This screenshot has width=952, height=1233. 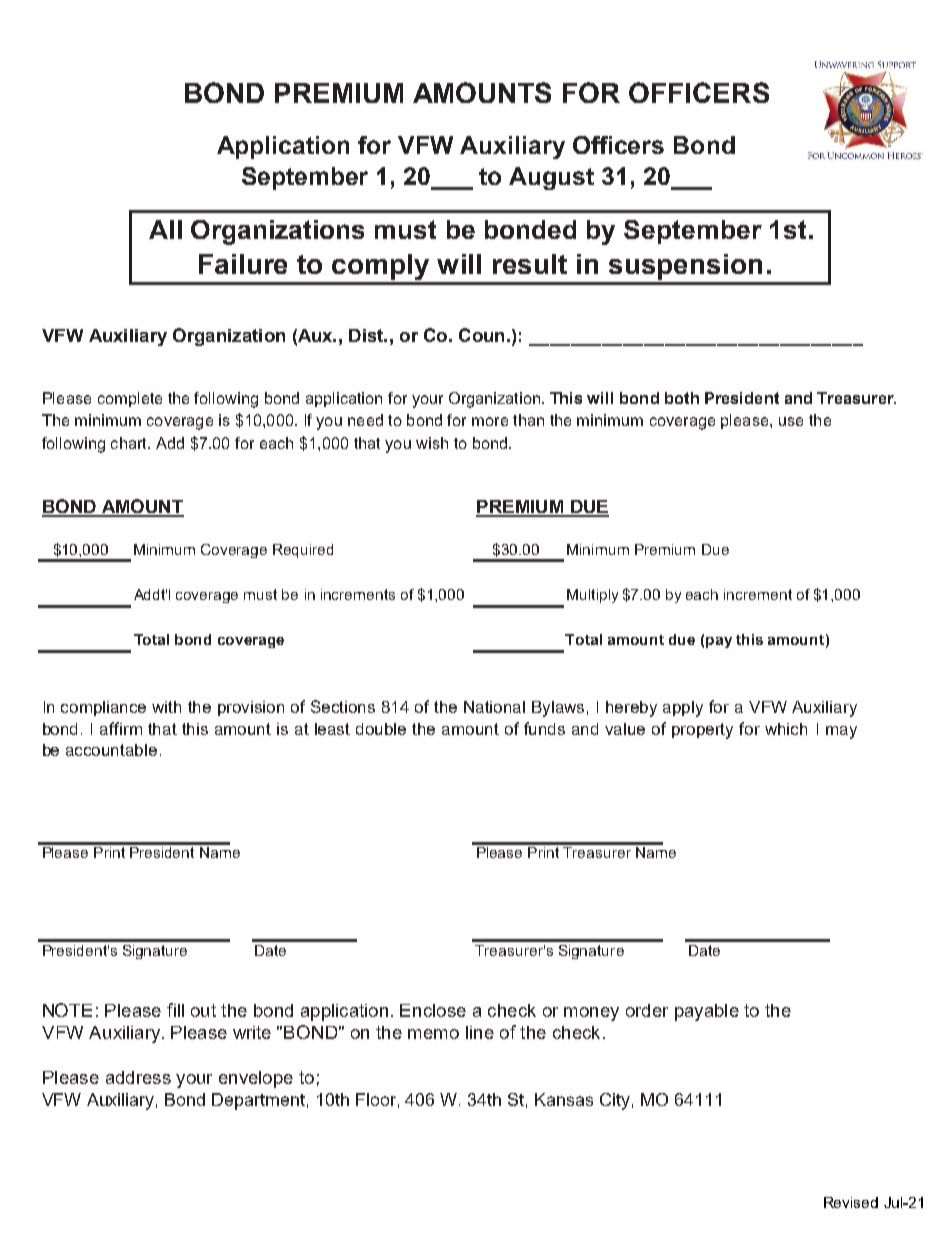 I want to click on complete, so click(x=130, y=399).
